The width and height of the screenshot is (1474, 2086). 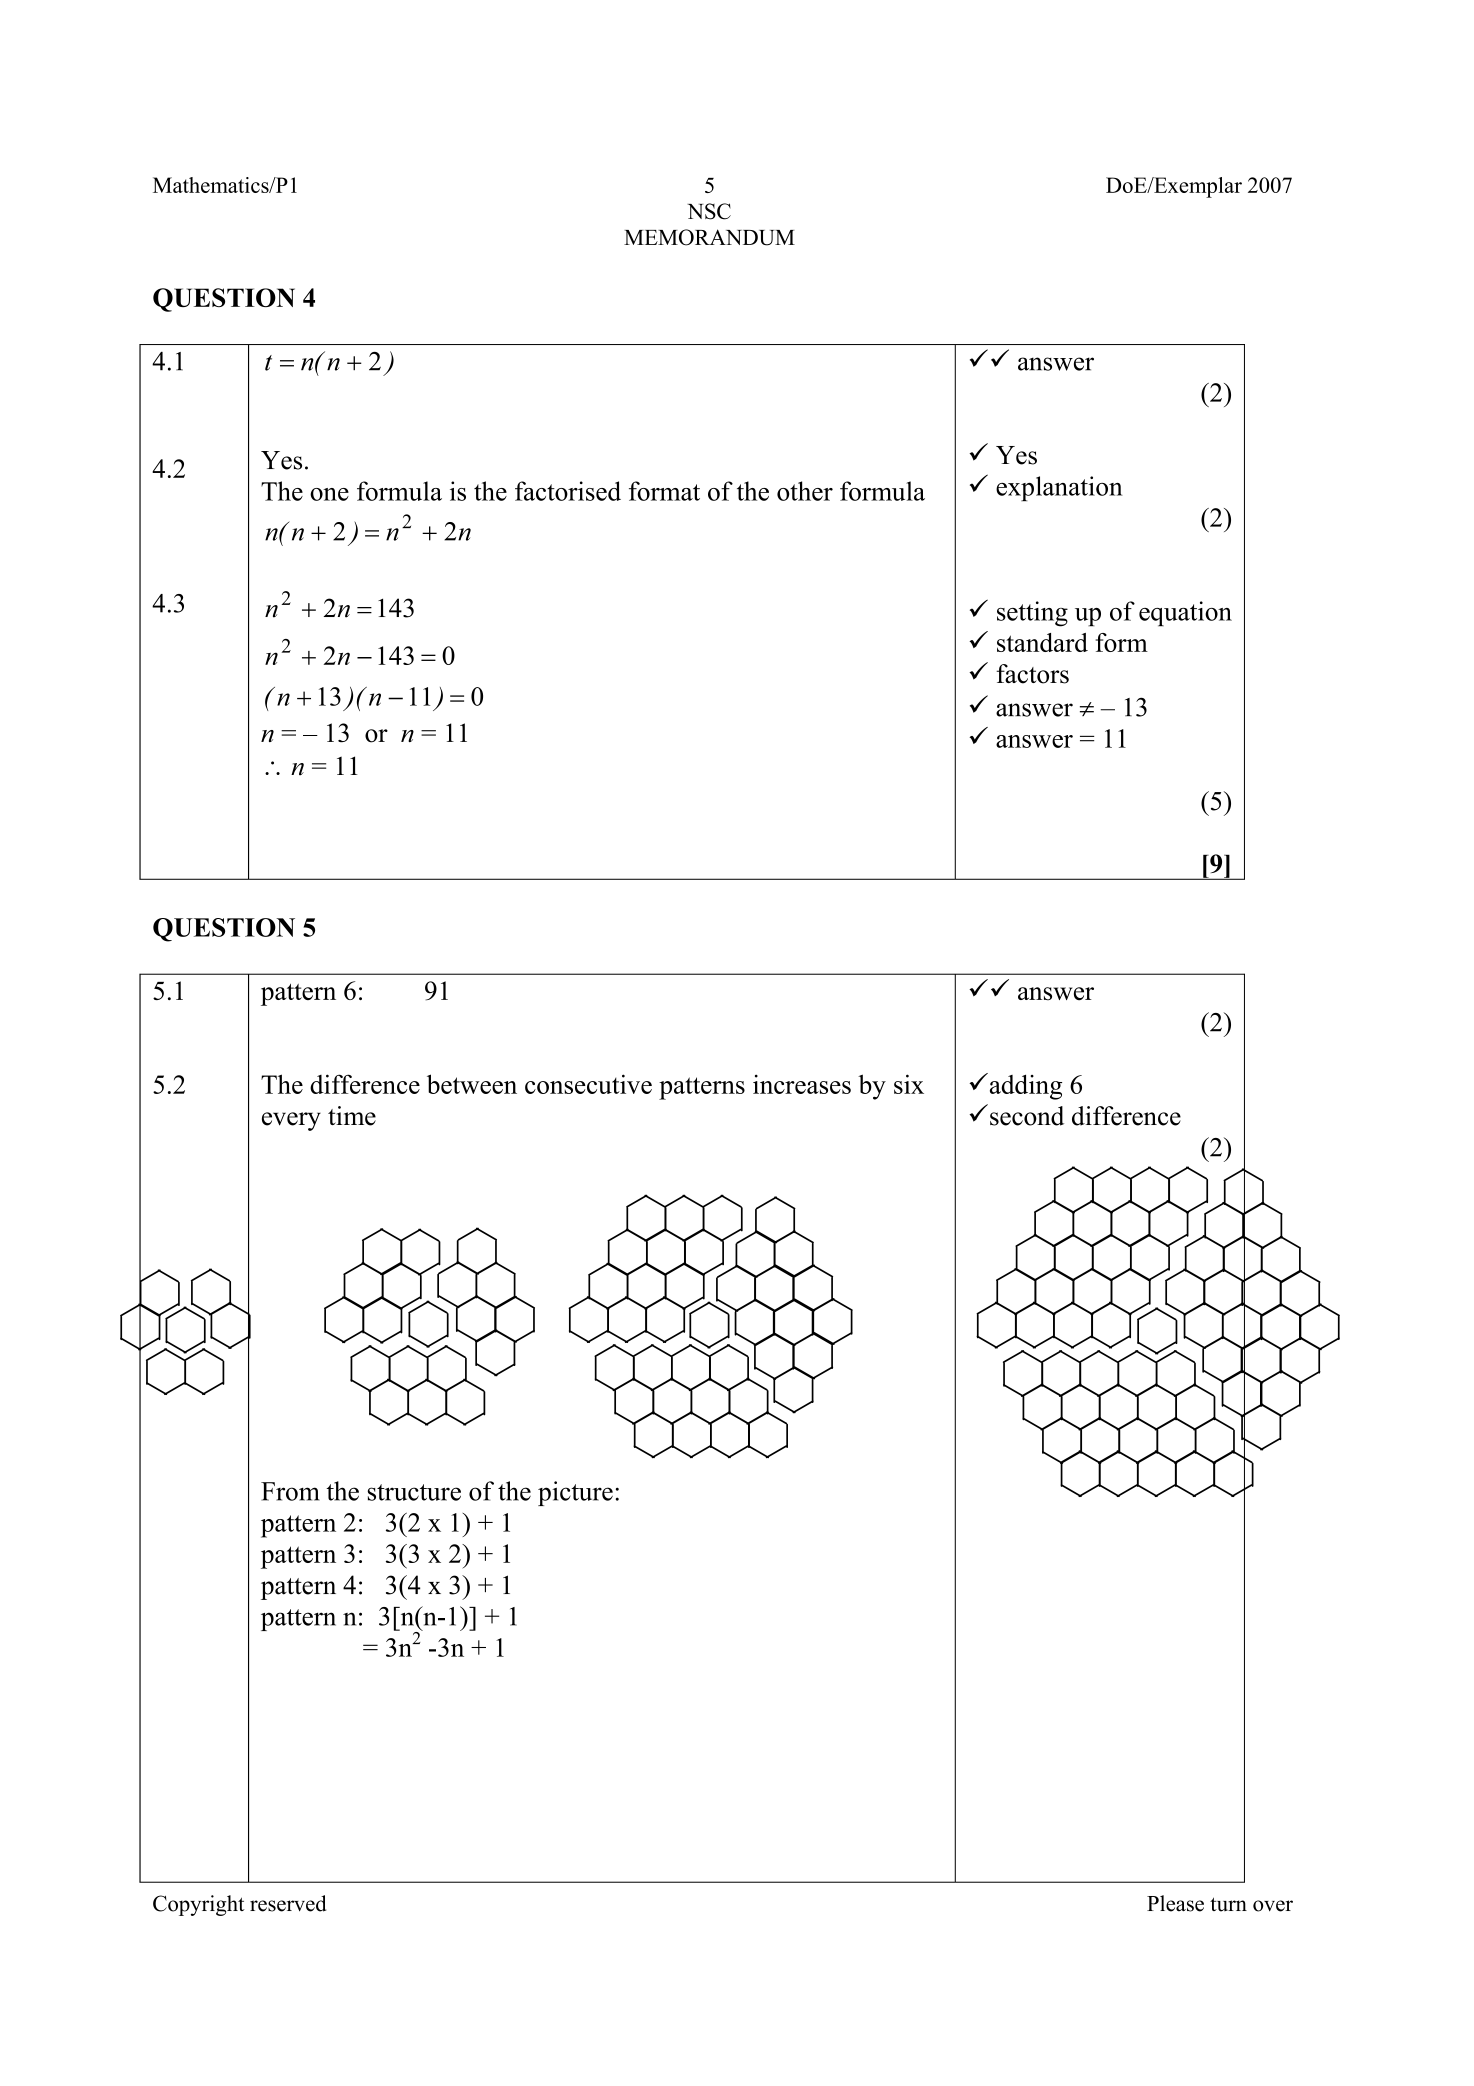 I want to click on explanation, so click(x=1059, y=488).
